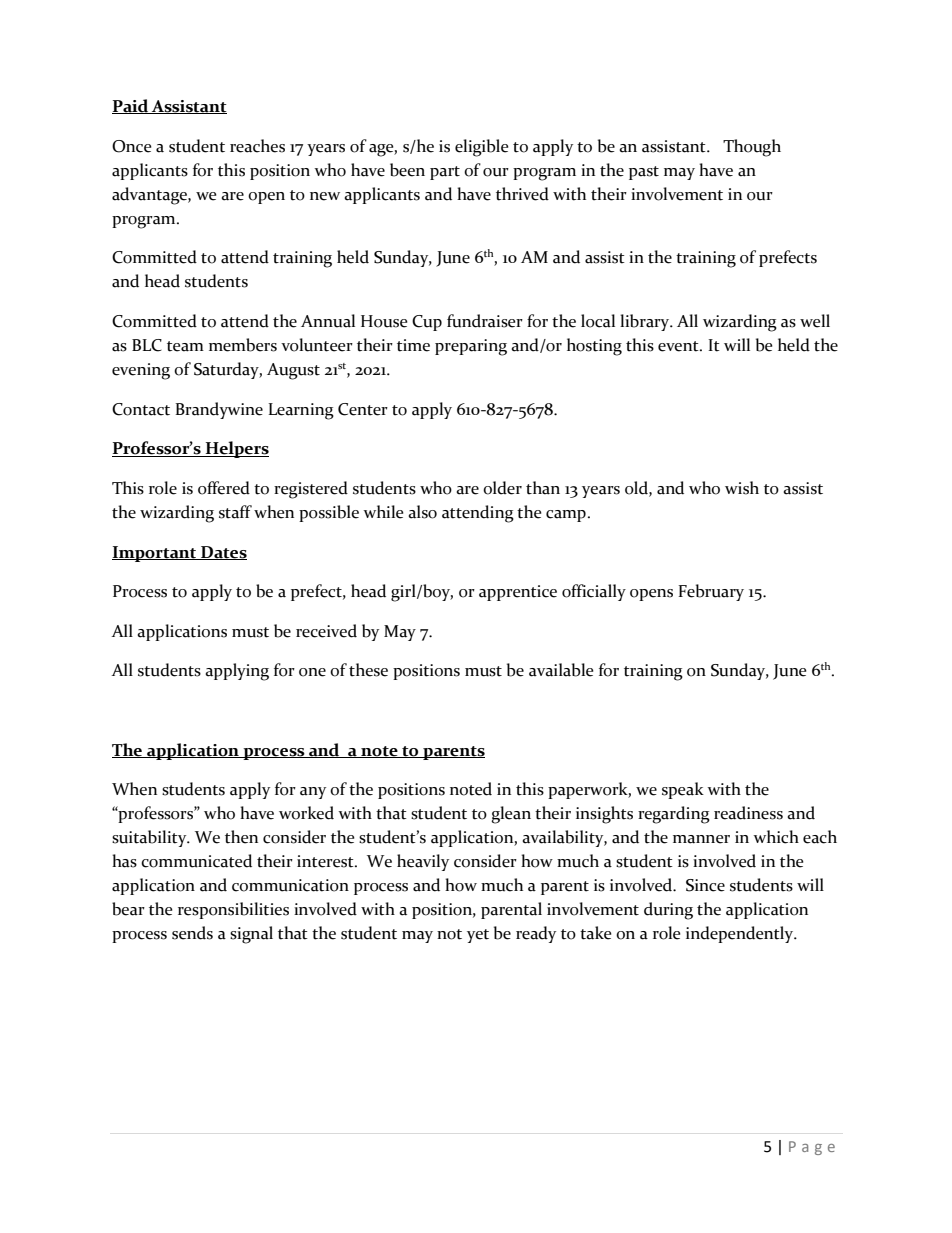 This screenshot has height=1233, width=952. I want to click on responsibilities, so click(233, 910).
